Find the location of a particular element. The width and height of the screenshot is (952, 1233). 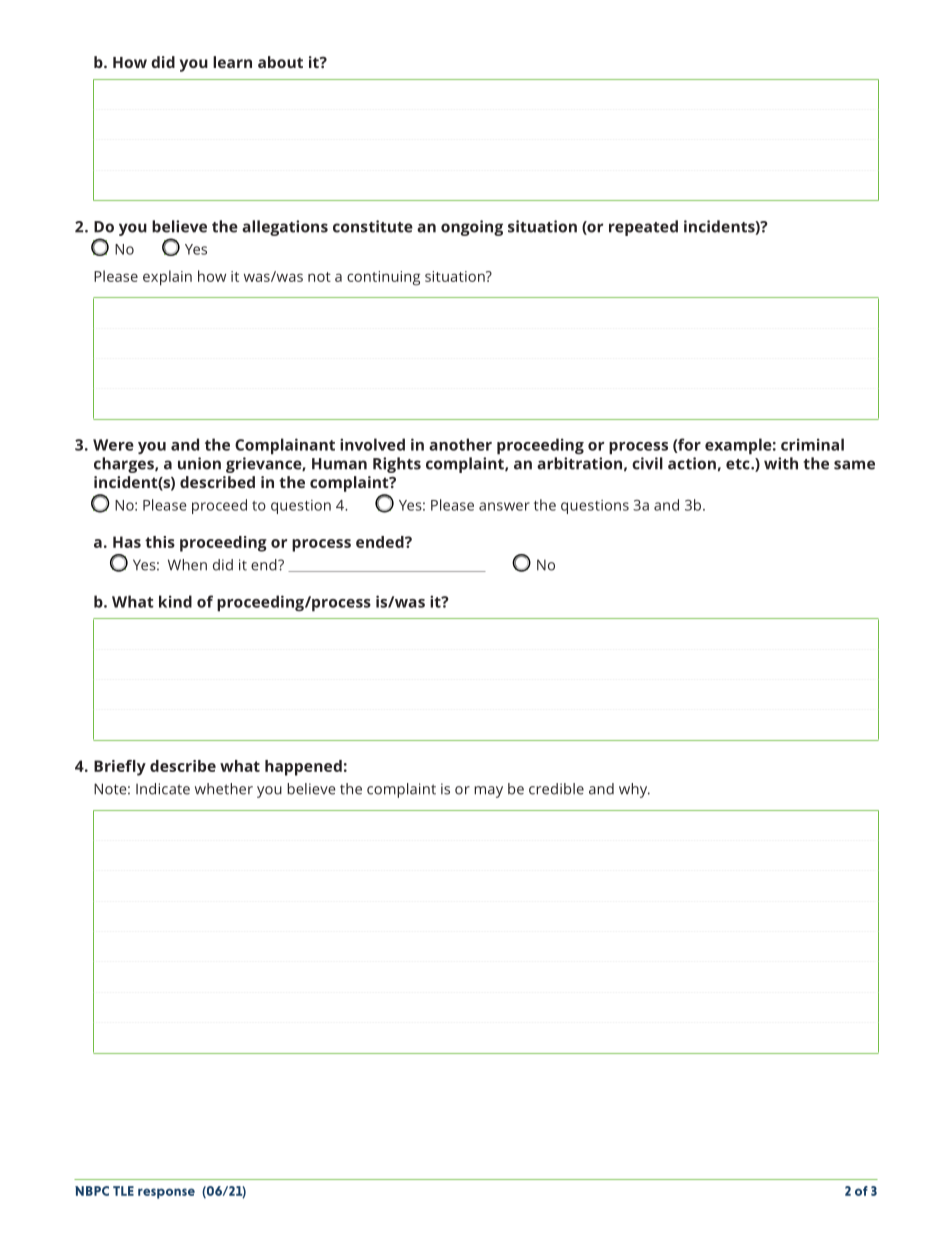

why is located at coordinates (634, 790).
